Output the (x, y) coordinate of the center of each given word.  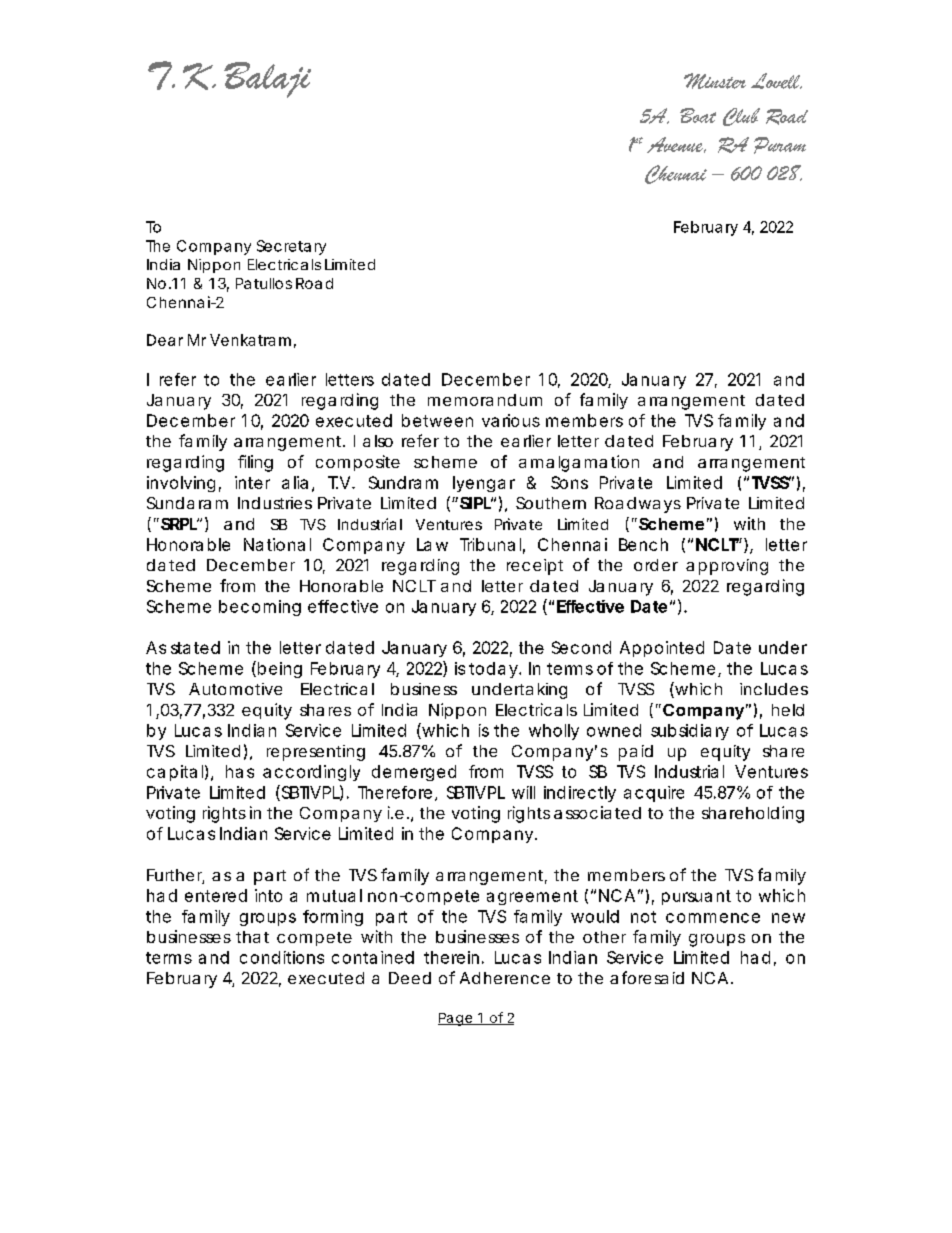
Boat (698, 115)
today (493, 670)
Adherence (505, 978)
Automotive (235, 689)
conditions (282, 957)
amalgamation (579, 463)
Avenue (676, 145)
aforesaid (647, 977)
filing (255, 463)
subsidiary (690, 732)
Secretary (291, 247)
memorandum (485, 400)
